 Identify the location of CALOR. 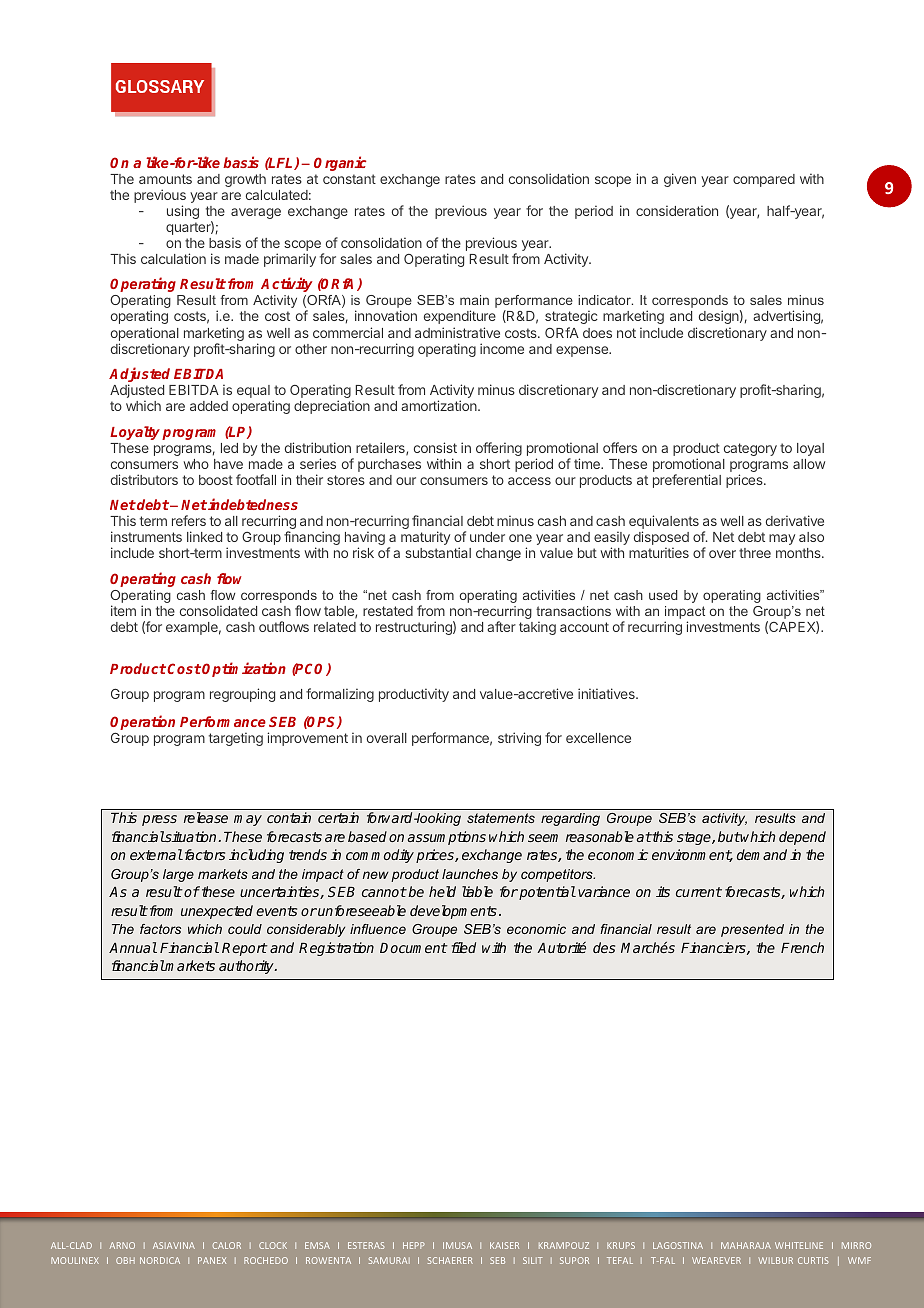
(227, 1245).
